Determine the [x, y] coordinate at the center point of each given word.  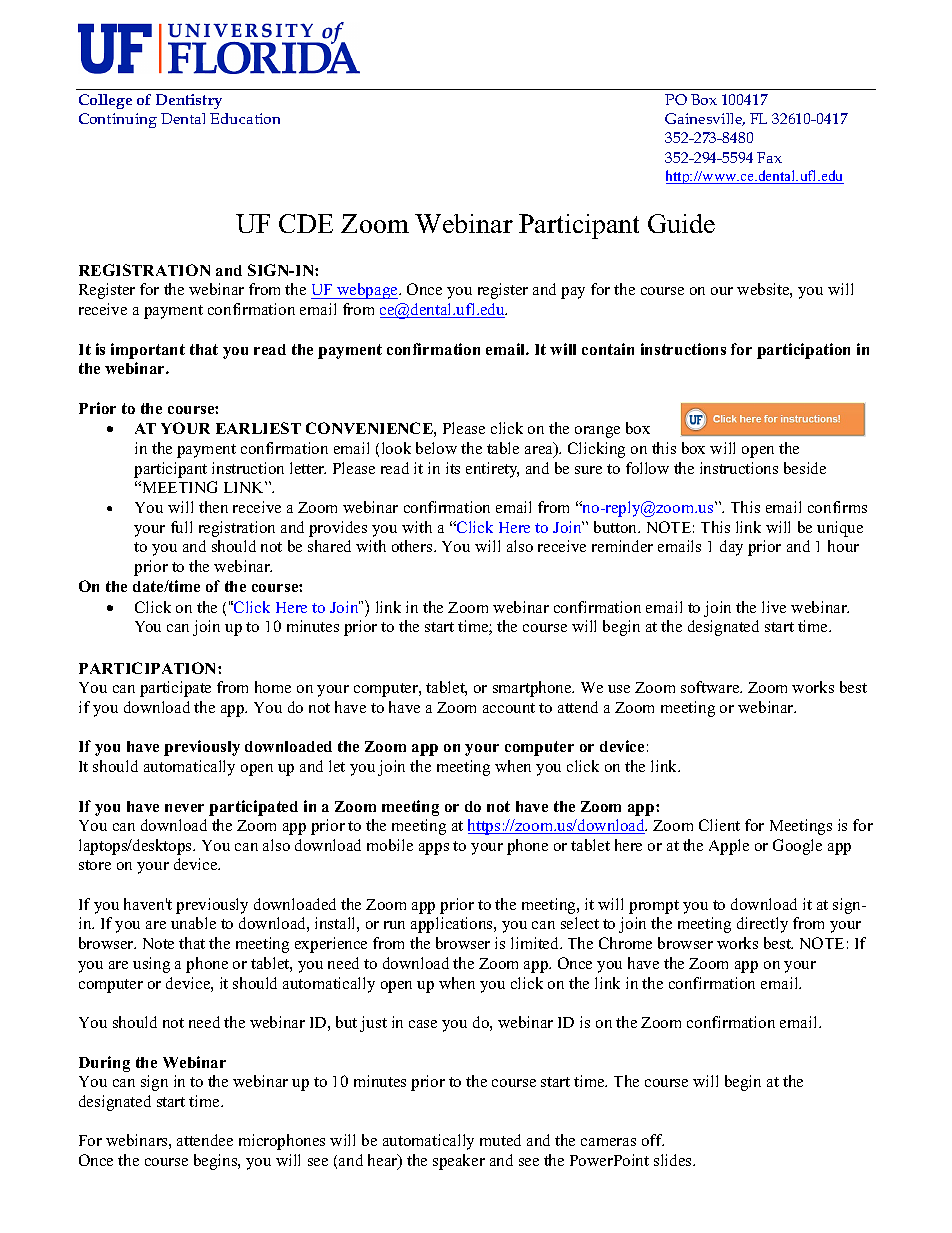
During [104, 1064]
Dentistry [189, 101]
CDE [306, 223]
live [774, 607]
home [273, 687]
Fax [769, 157]
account [509, 708]
